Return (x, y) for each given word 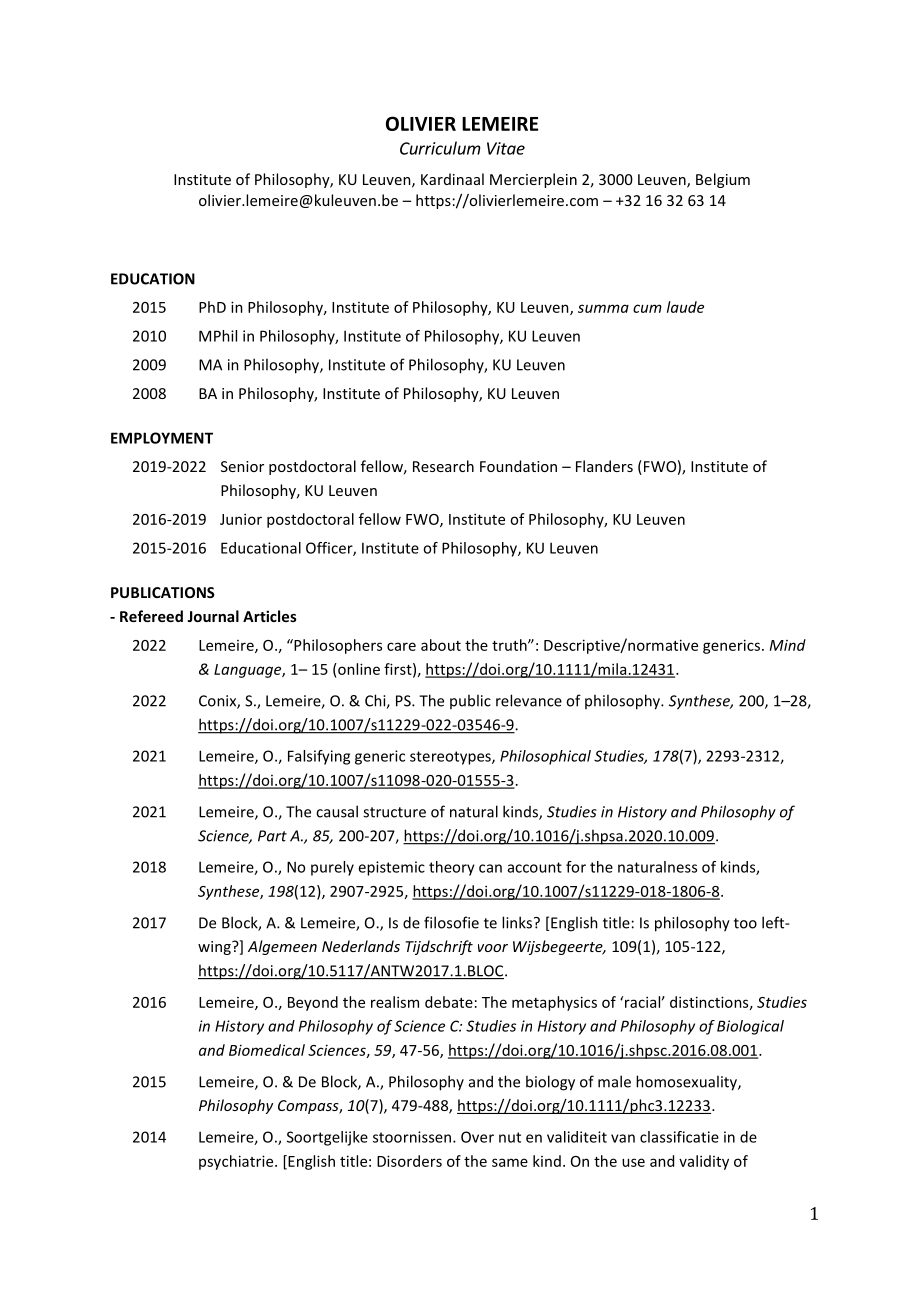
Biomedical (267, 1050)
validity (704, 1162)
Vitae (506, 148)
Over (477, 1137)
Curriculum (440, 148)
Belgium (723, 180)
